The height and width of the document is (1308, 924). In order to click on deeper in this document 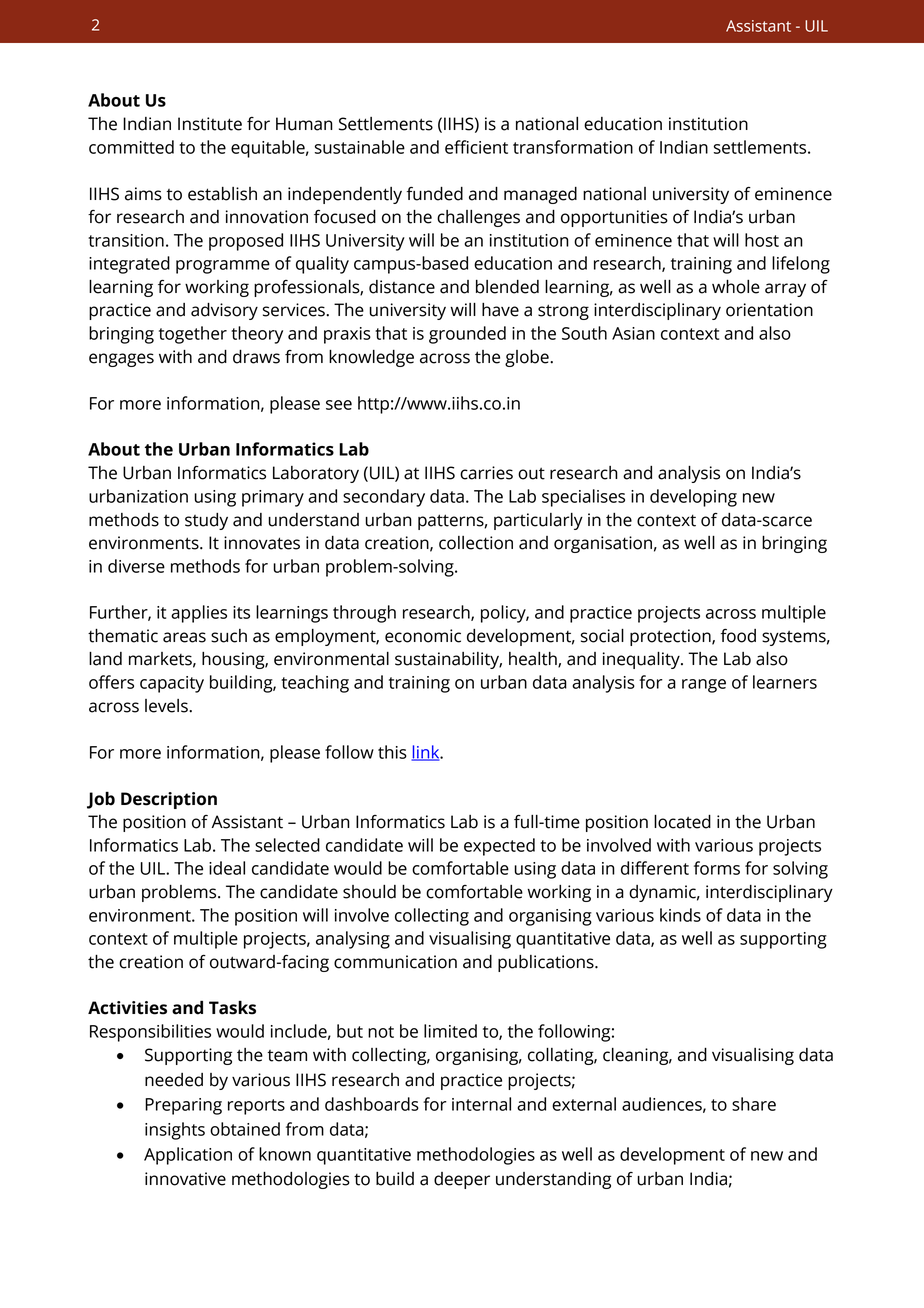, I will do `click(462, 1180)`.
